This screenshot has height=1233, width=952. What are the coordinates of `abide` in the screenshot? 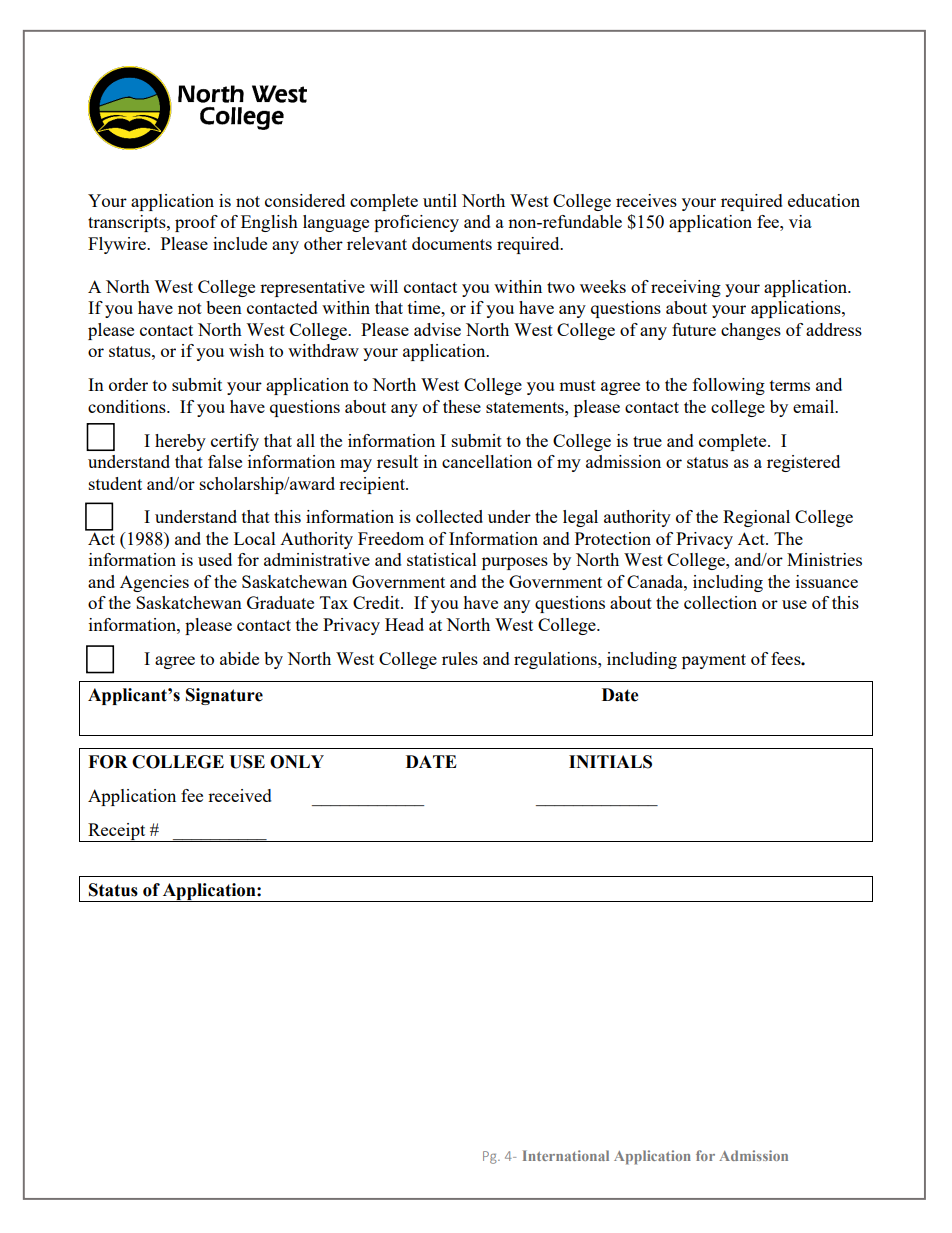 It's located at (239, 658).
